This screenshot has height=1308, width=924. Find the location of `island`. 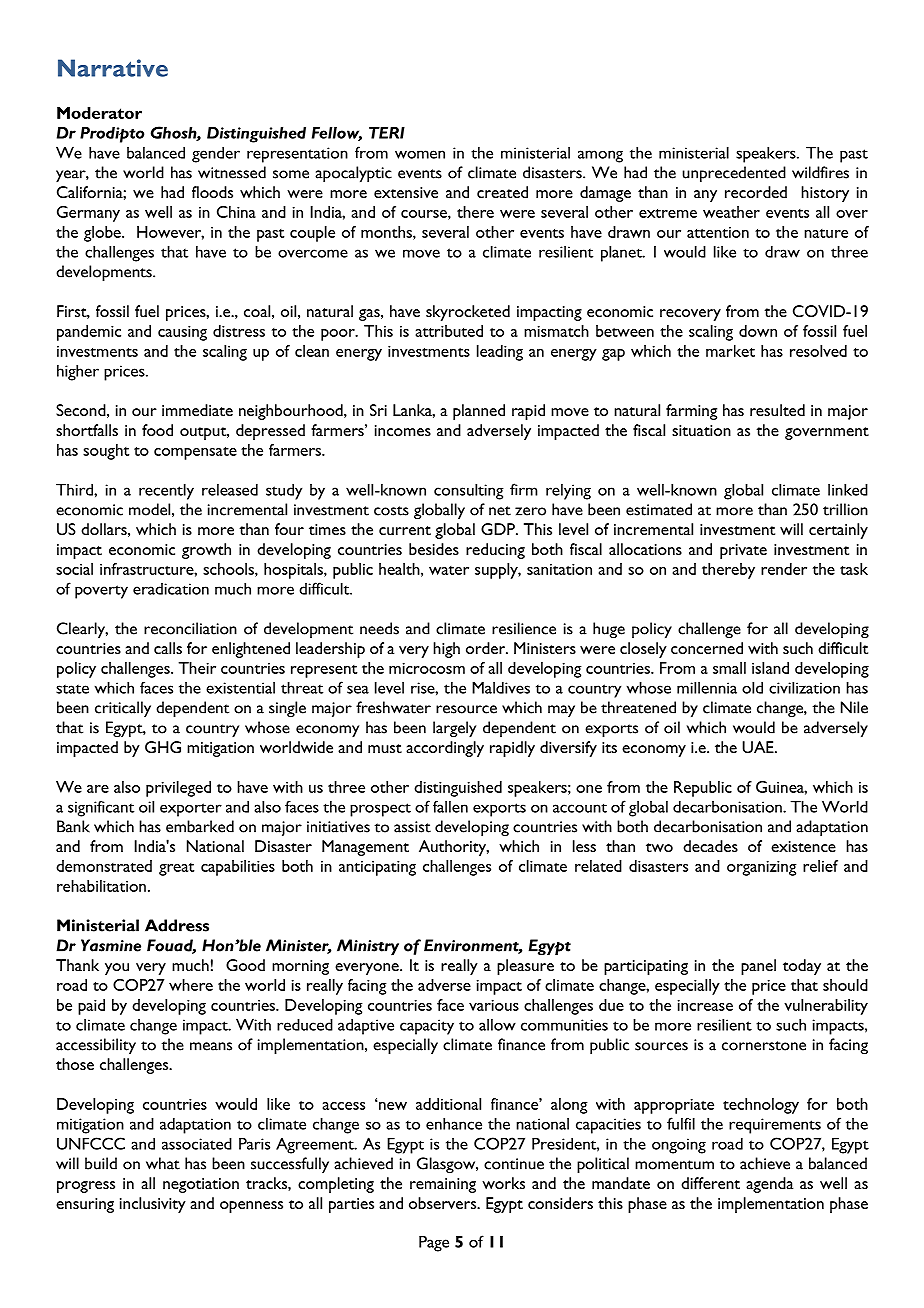

island is located at coordinates (770, 668).
